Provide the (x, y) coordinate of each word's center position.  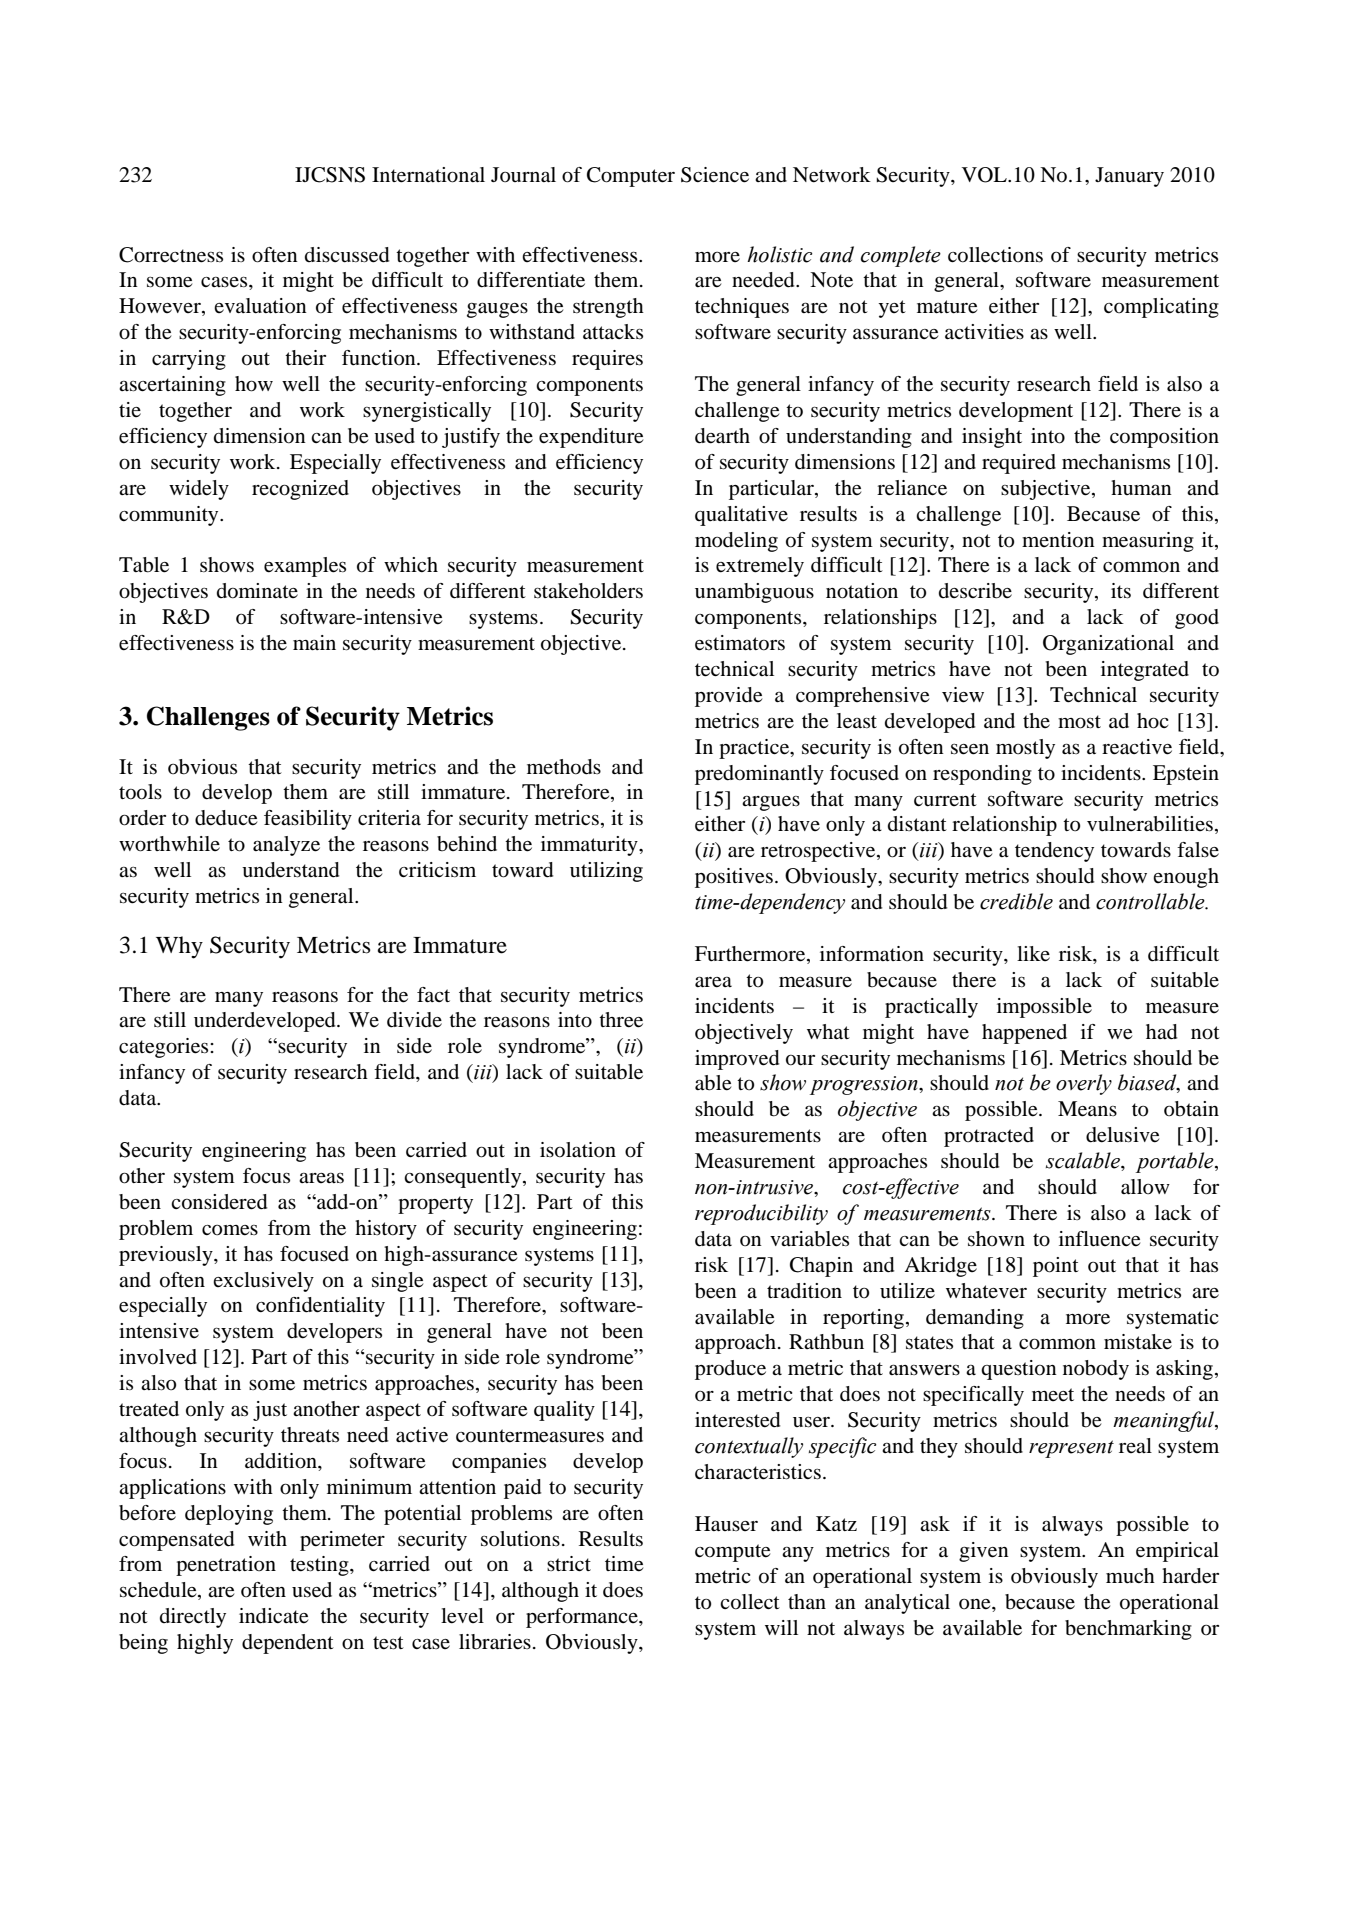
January (1129, 177)
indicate (273, 1616)
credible (1016, 901)
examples (305, 567)
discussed (347, 255)
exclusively (263, 1282)
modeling (736, 542)
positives (734, 878)
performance (583, 1618)
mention (1058, 540)
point (1056, 1267)
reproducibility (761, 1214)
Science (715, 175)
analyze (286, 846)
